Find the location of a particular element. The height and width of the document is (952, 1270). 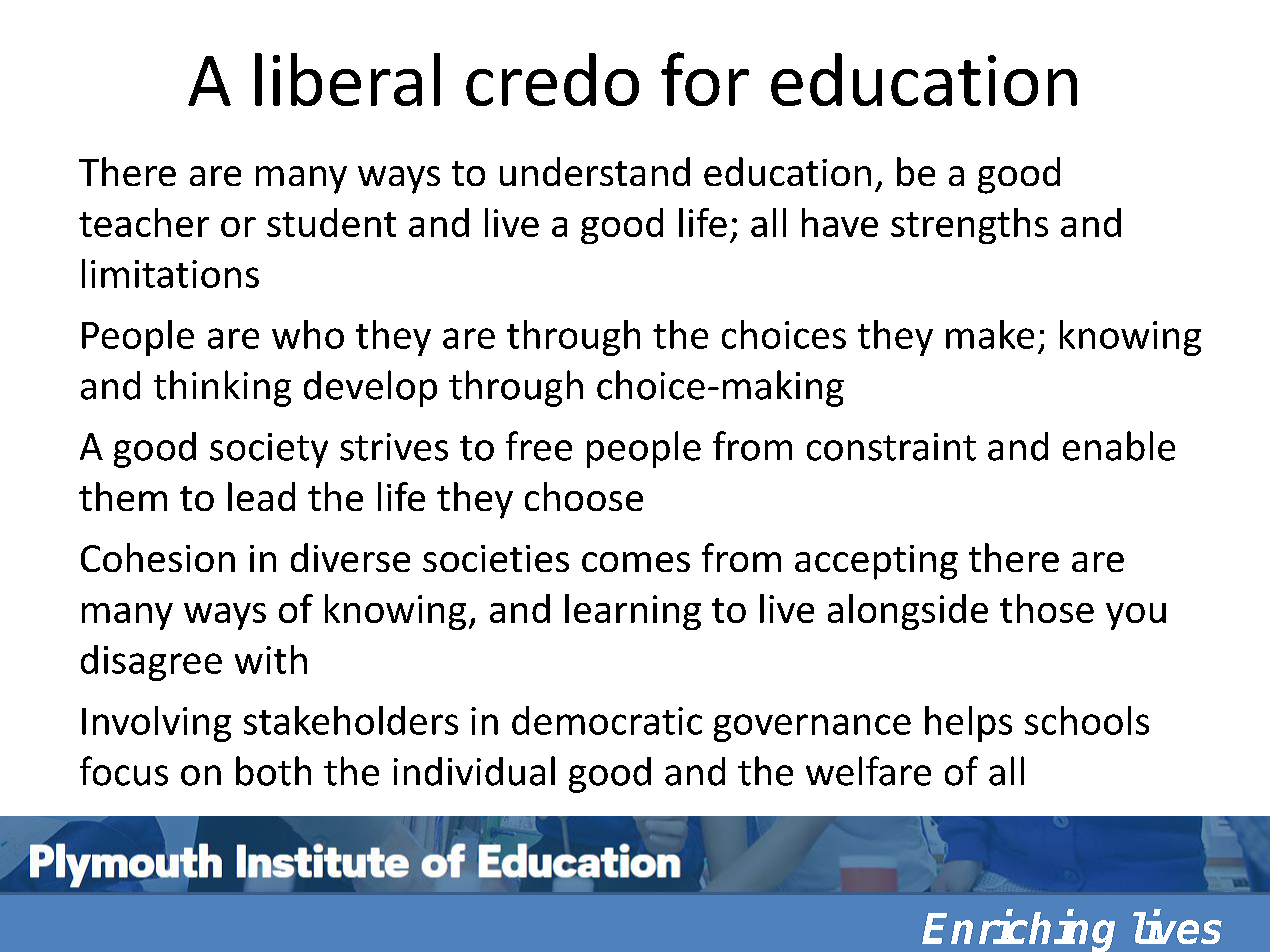

choose is located at coordinates (584, 496).
